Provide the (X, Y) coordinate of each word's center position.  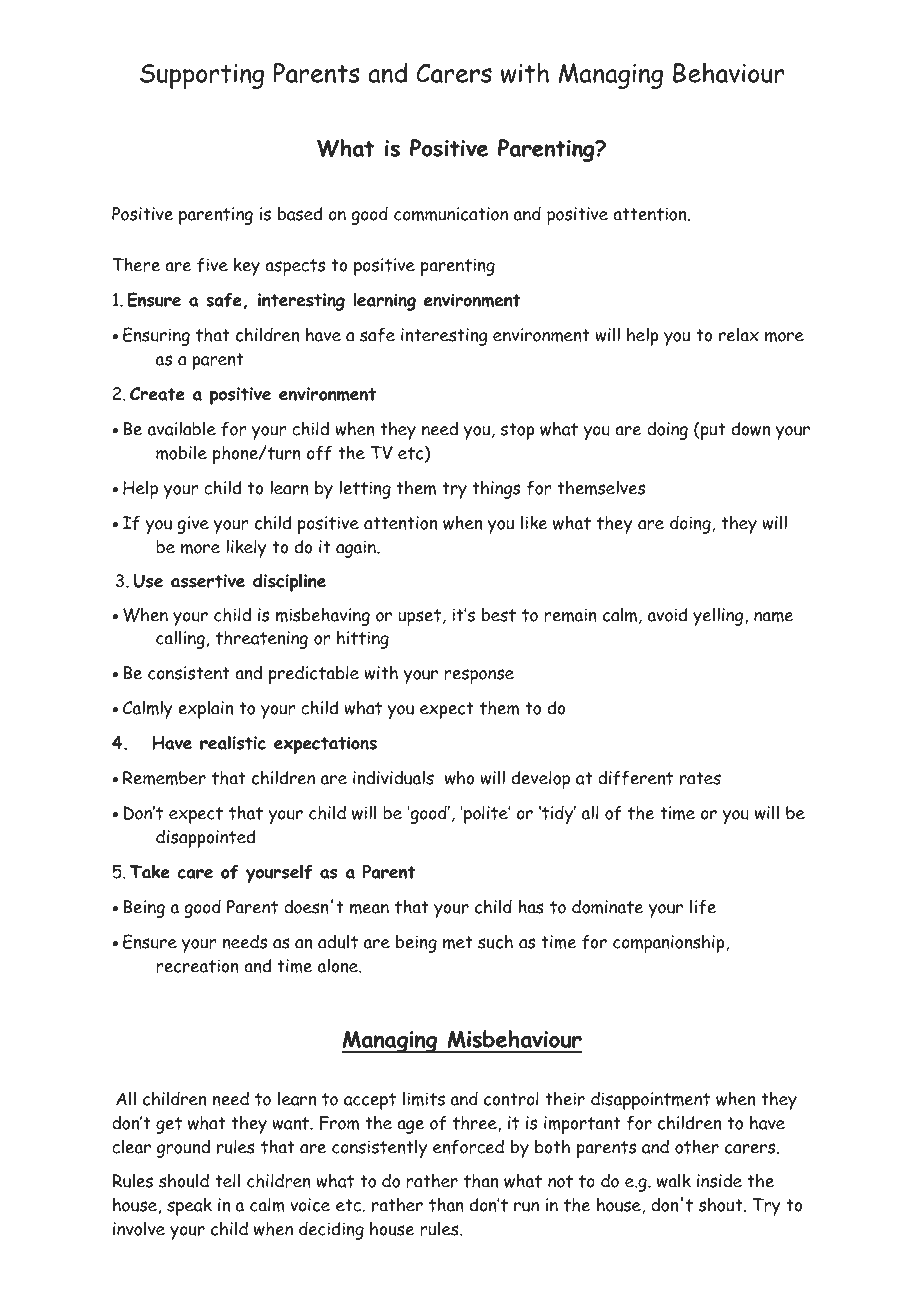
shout (722, 1204)
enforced (468, 1147)
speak (189, 1206)
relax (739, 334)
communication (451, 214)
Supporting (202, 76)
